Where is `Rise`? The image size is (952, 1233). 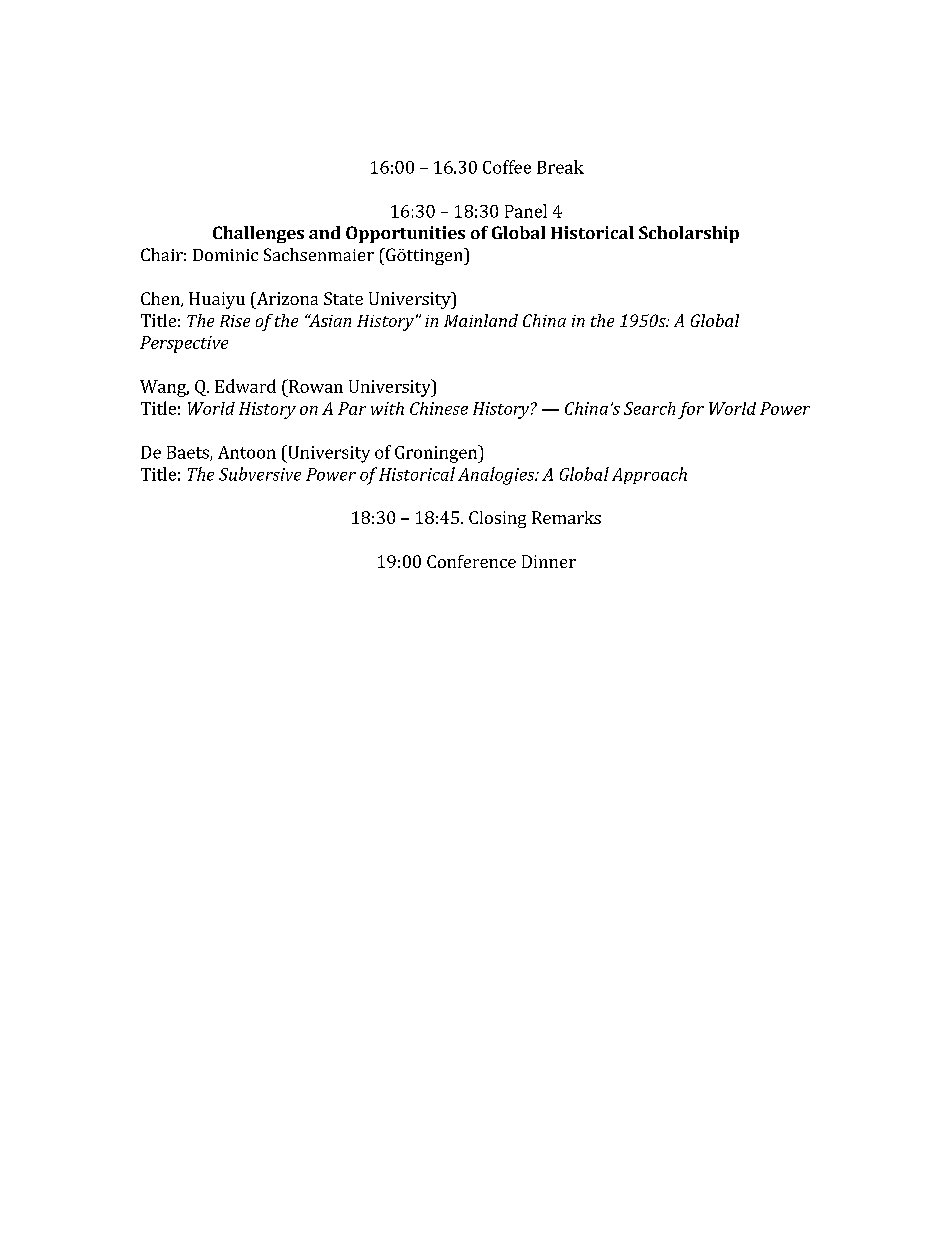 Rise is located at coordinates (235, 321).
